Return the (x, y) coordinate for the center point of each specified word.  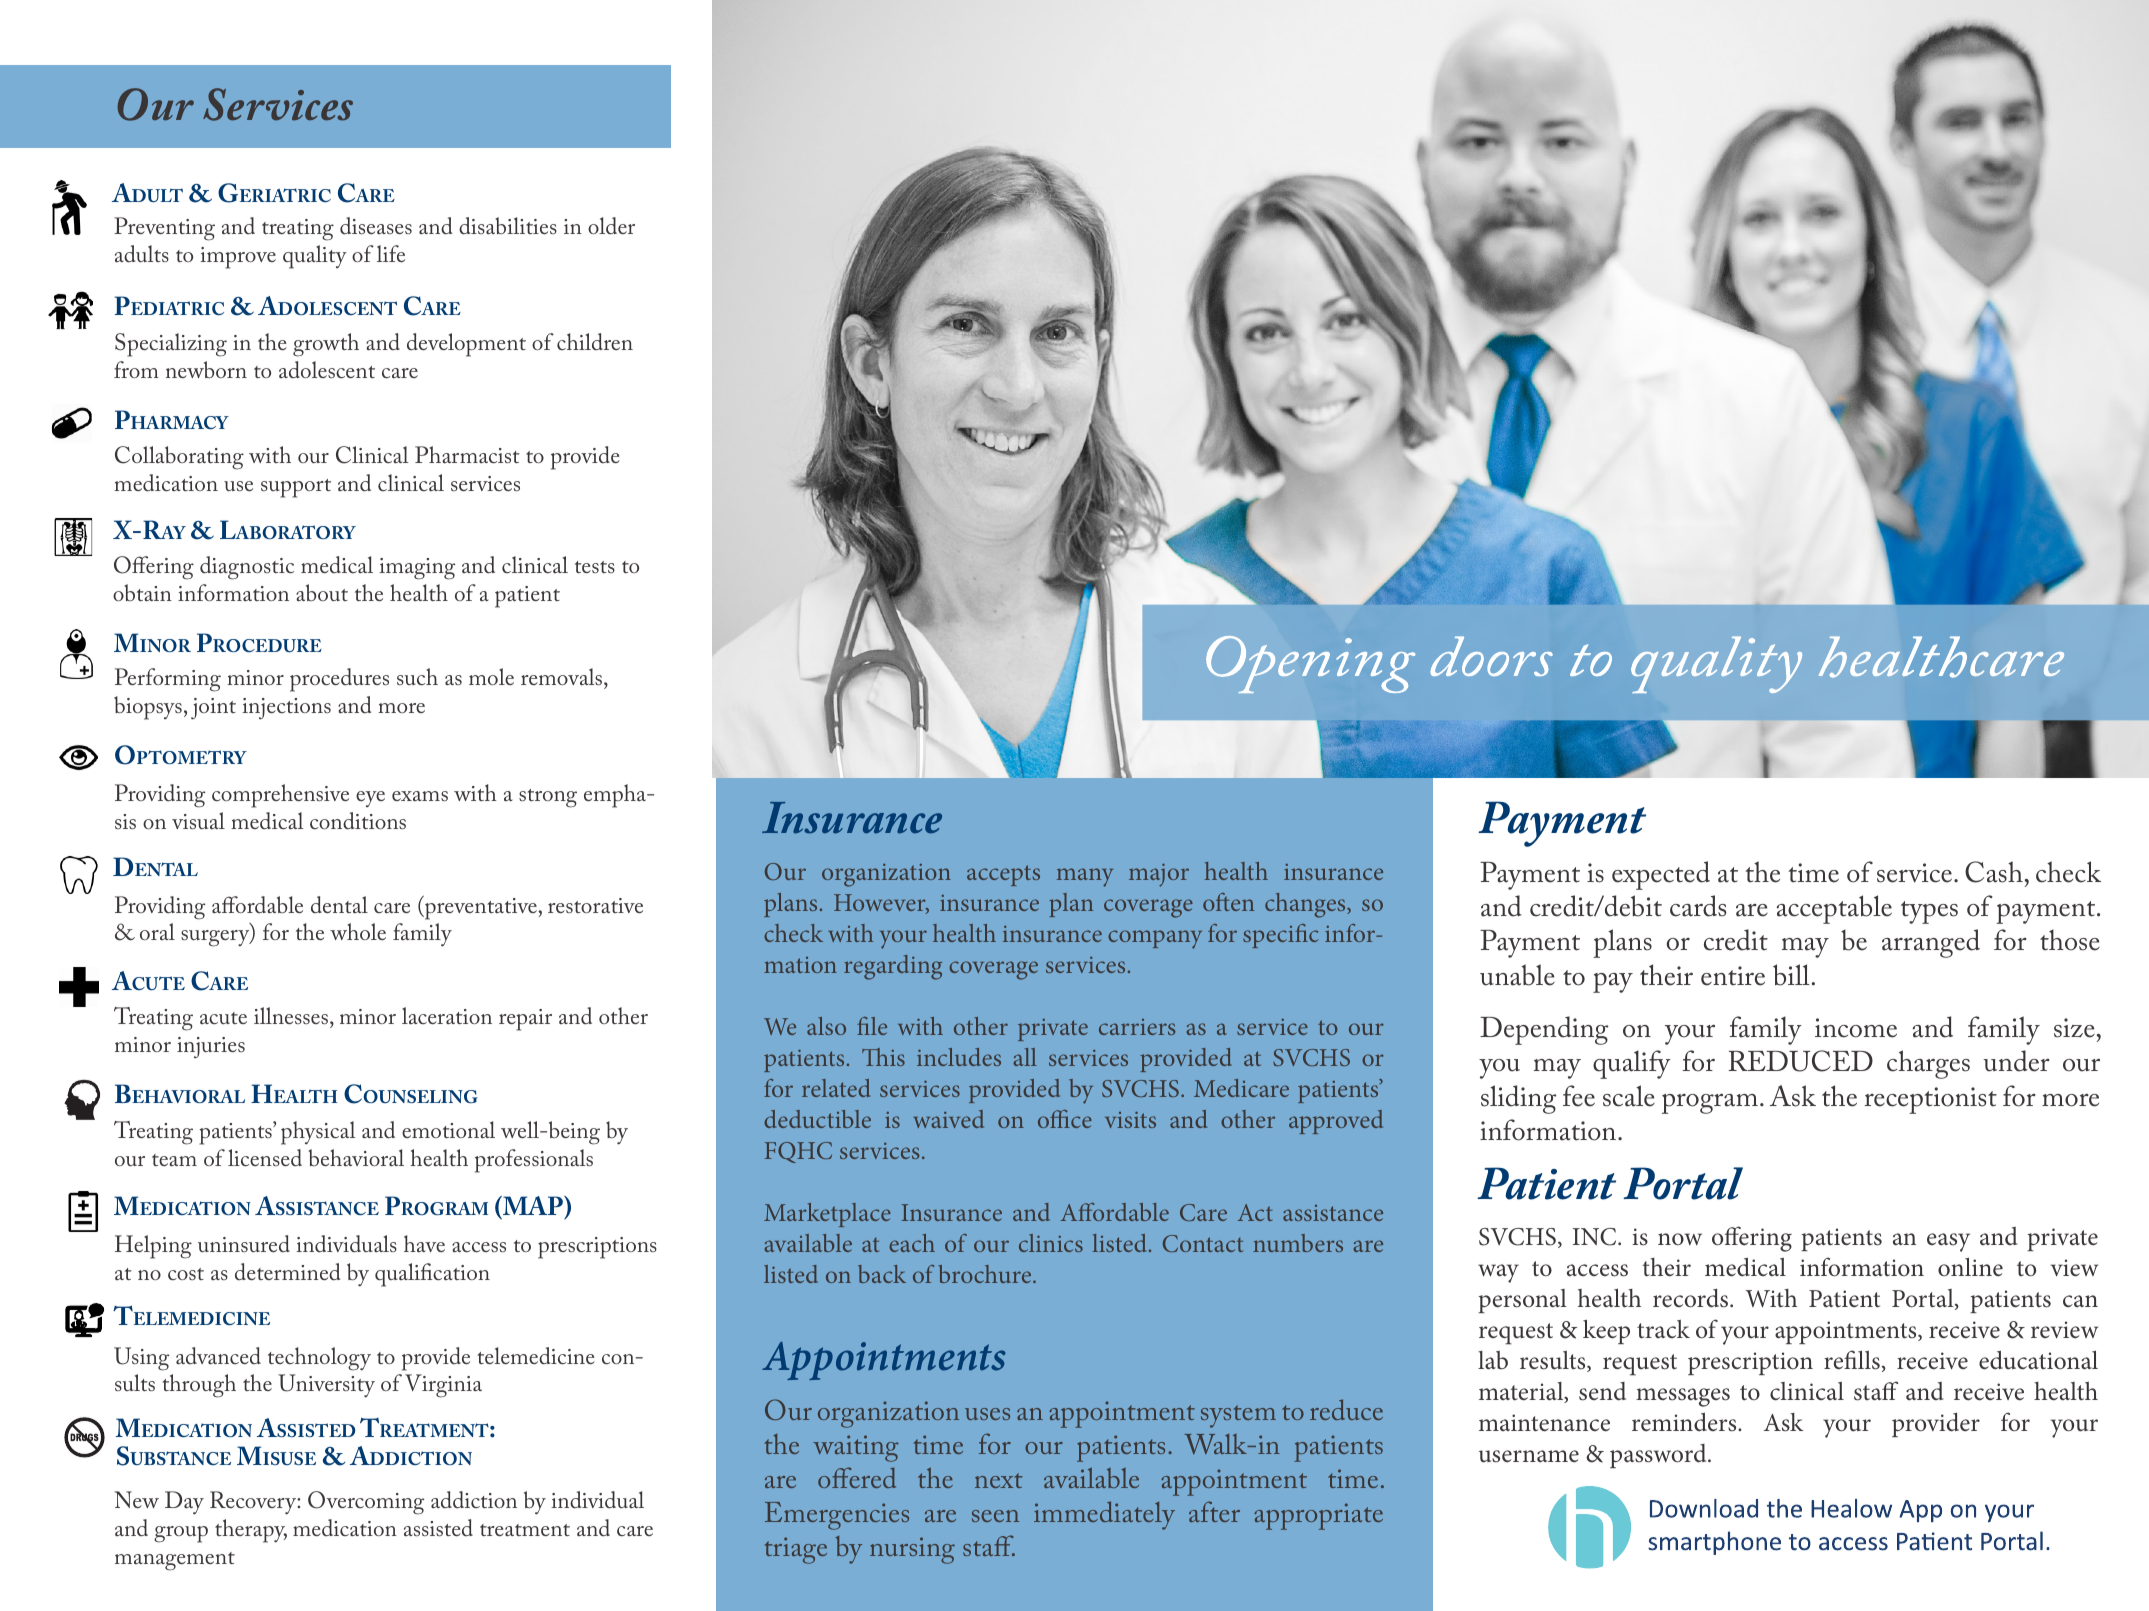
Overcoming (366, 1503)
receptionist (1931, 1100)
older (611, 225)
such (417, 677)
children (595, 341)
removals (563, 676)
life (391, 253)
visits (1130, 1120)
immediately (1104, 1515)
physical (318, 1133)
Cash (1994, 872)
